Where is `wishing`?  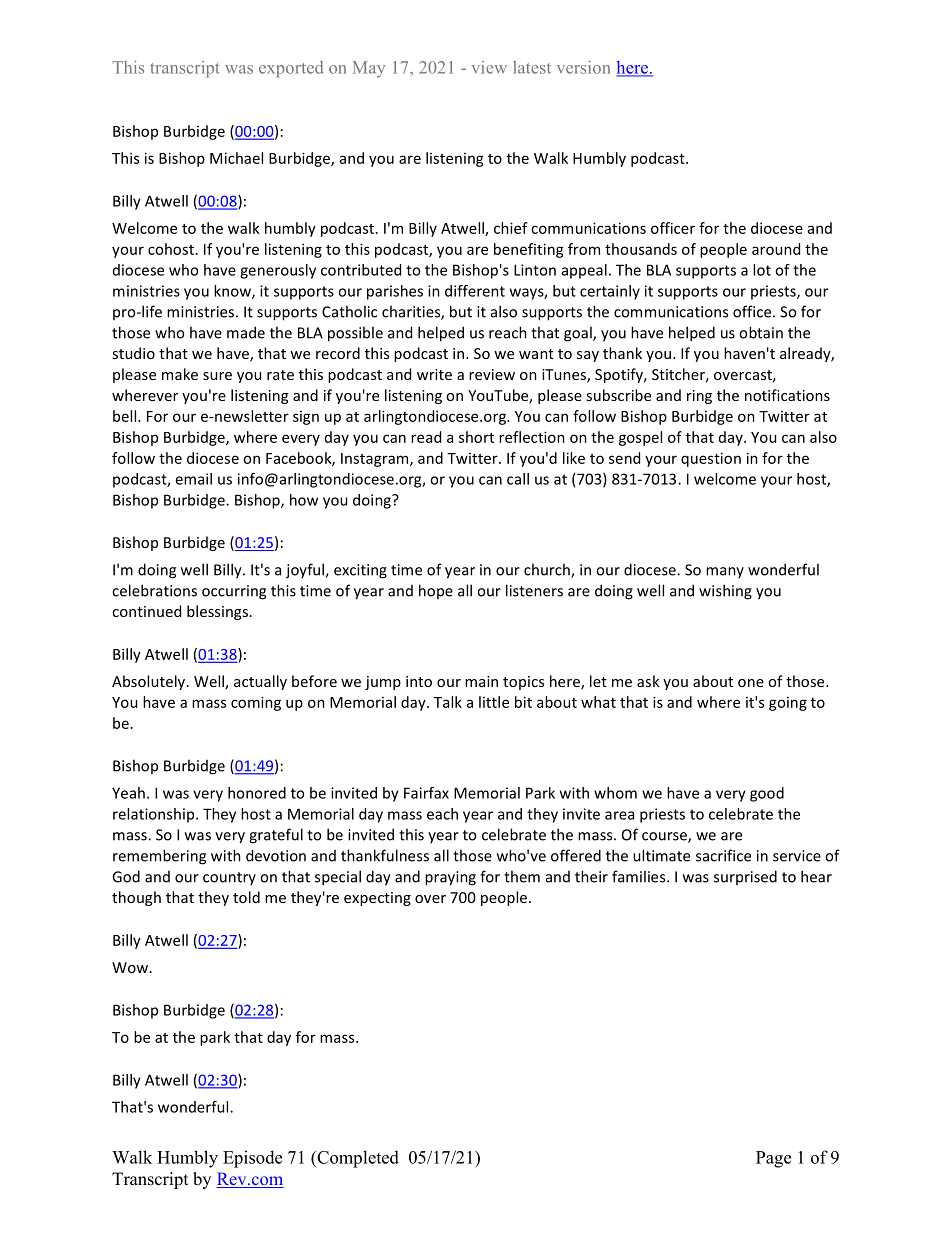
wishing is located at coordinates (725, 592).
